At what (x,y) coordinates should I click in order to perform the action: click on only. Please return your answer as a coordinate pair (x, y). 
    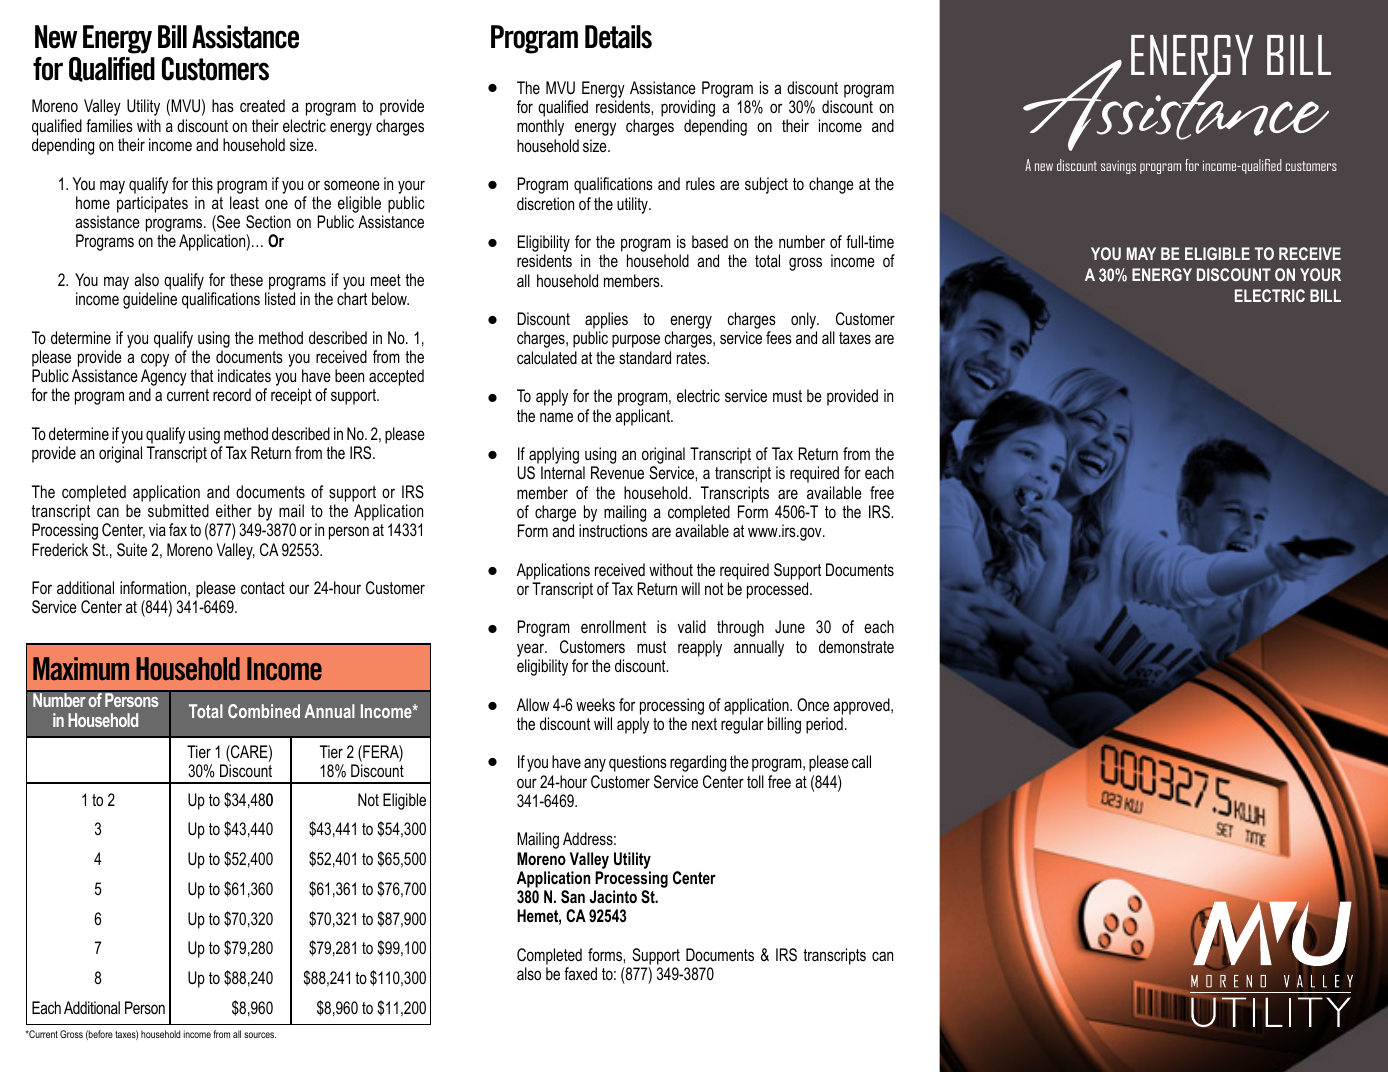
    Looking at the image, I should click on (805, 322).
